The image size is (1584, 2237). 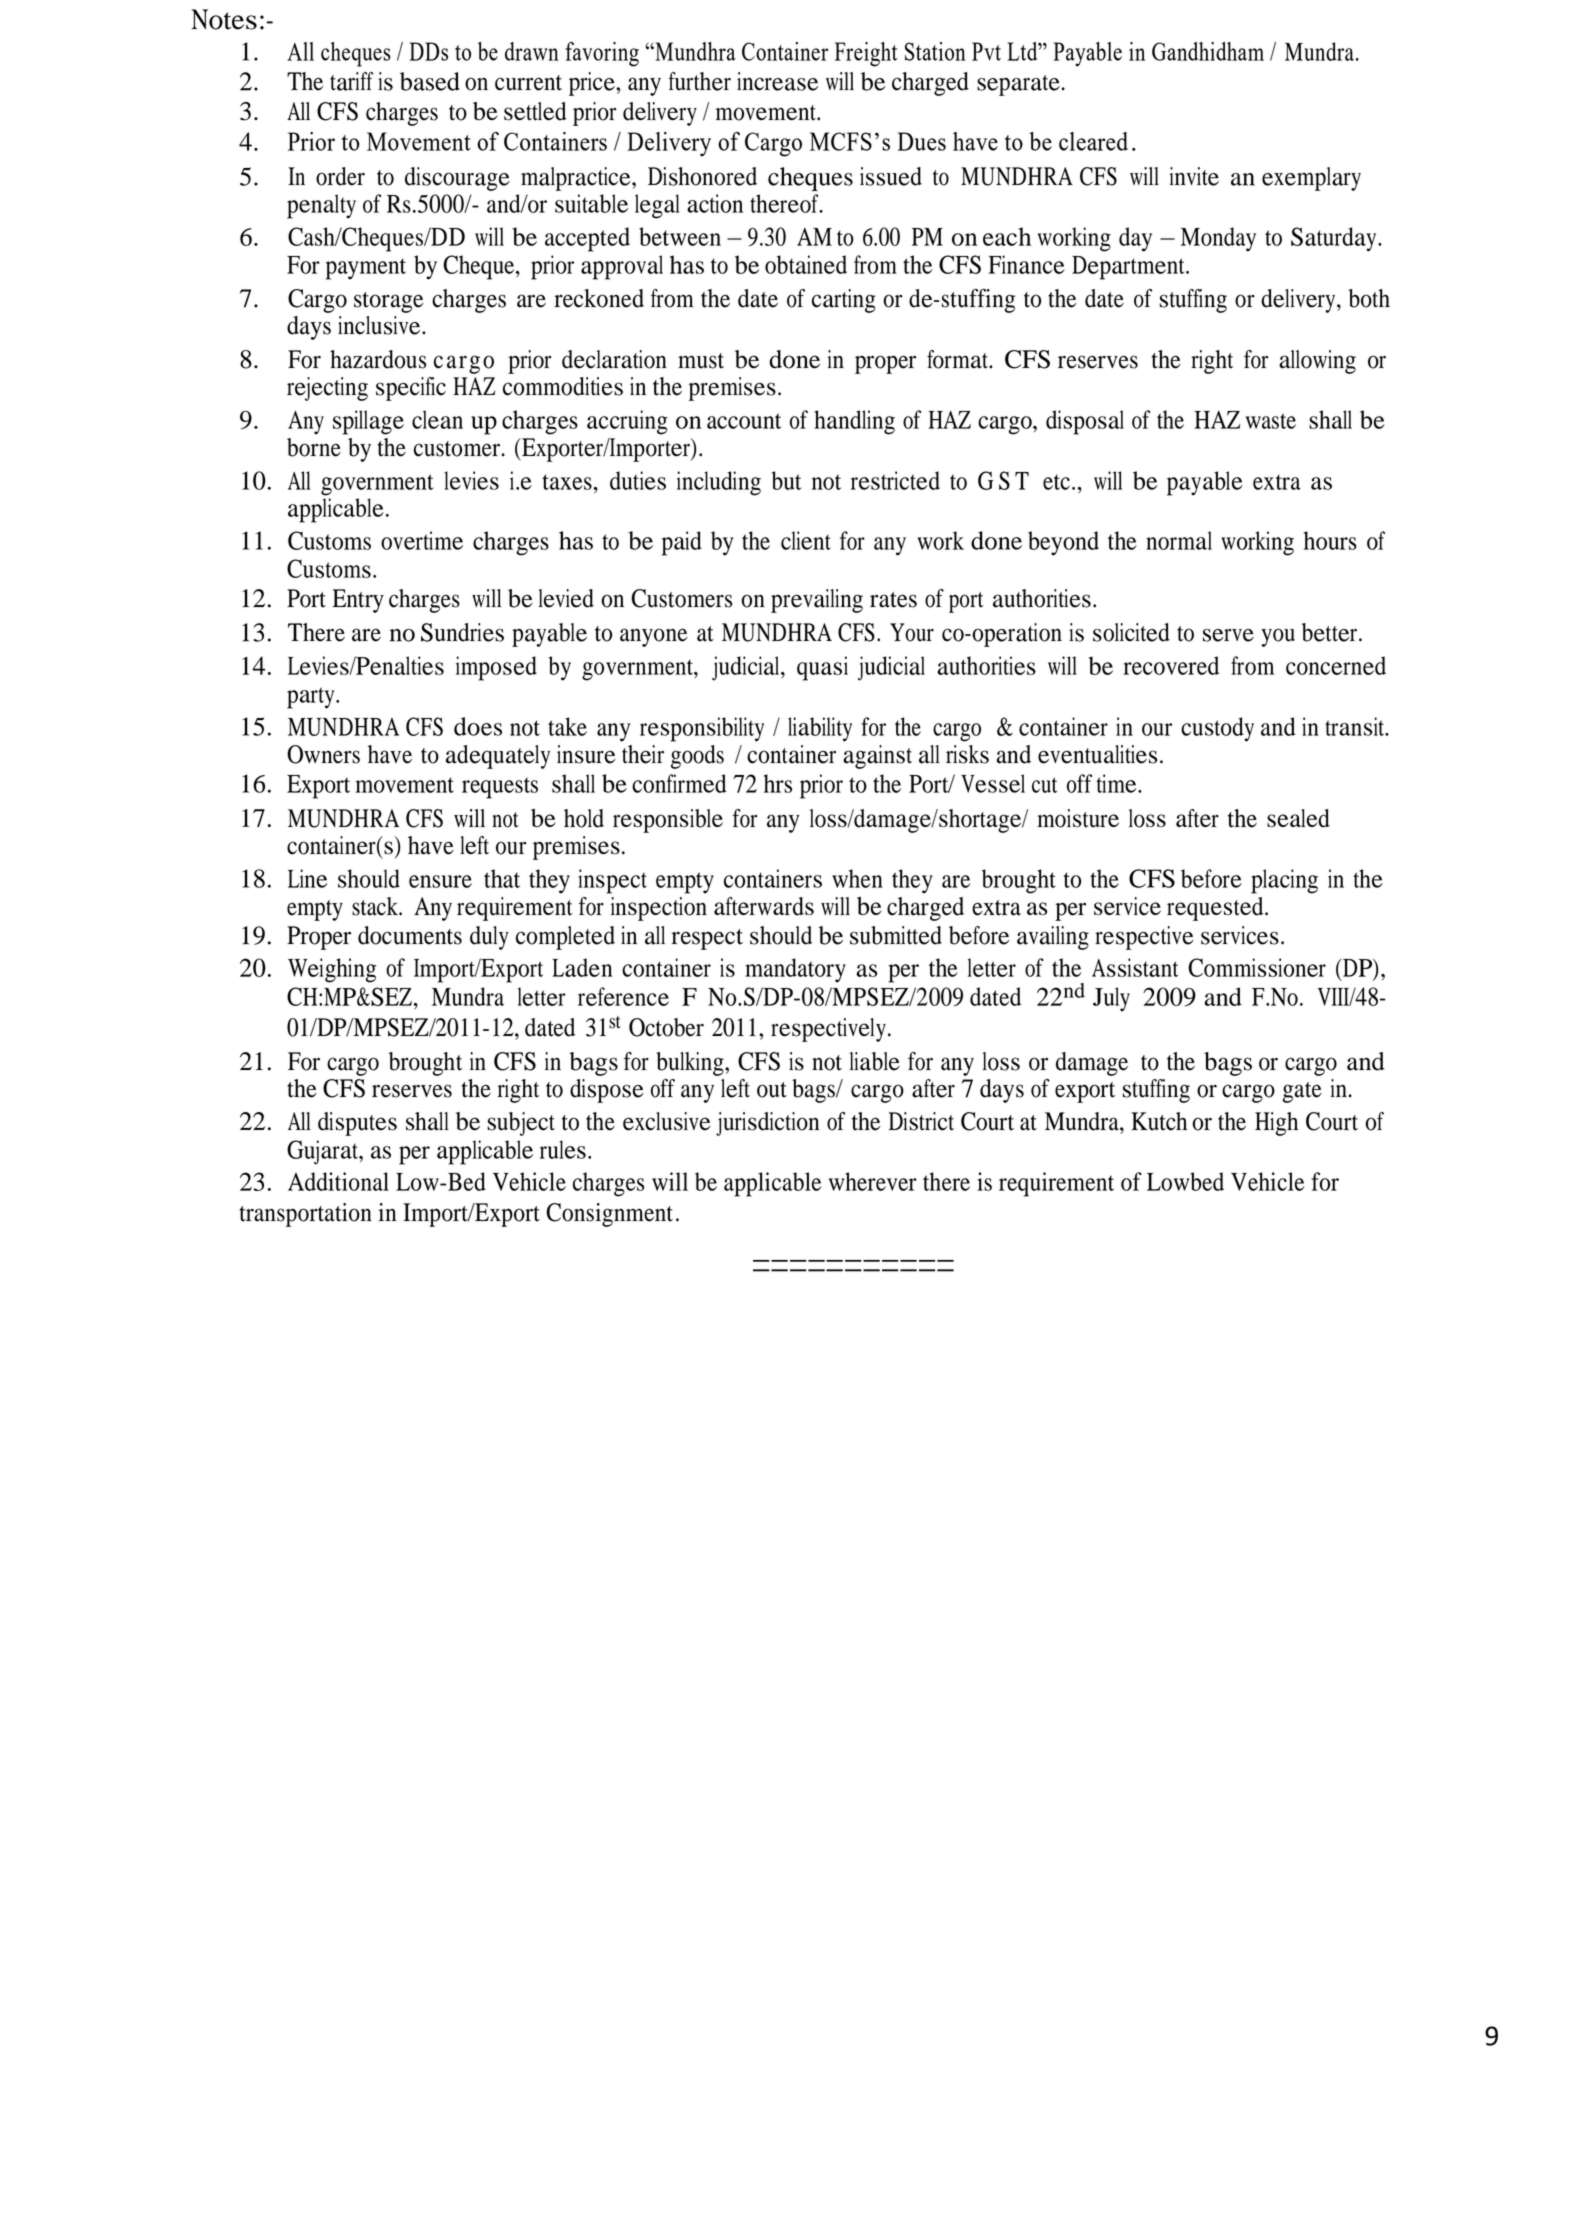 I want to click on taxes, so click(x=568, y=482).
